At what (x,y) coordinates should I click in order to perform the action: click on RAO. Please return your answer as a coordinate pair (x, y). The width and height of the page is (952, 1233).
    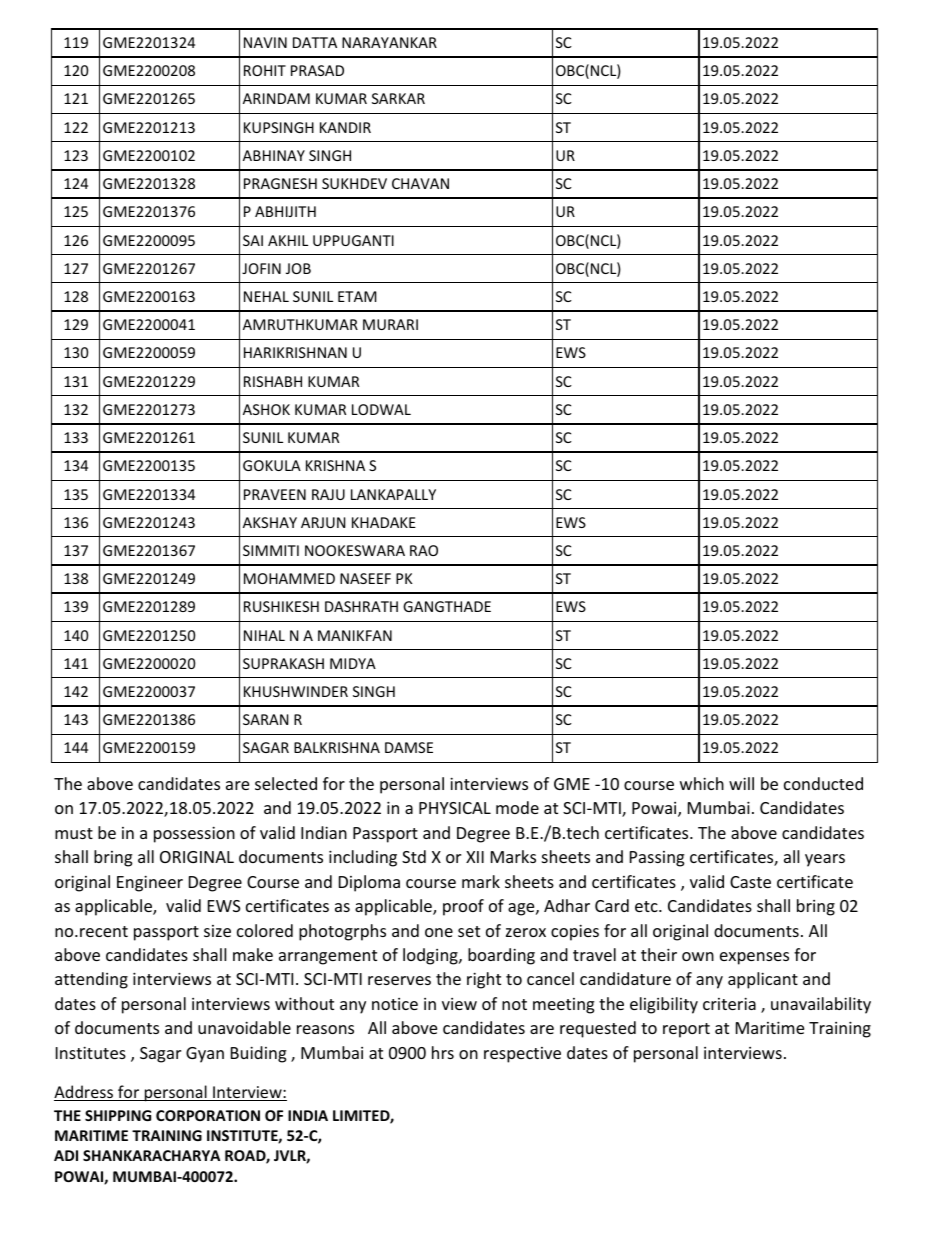
    Looking at the image, I should click on (424, 550).
